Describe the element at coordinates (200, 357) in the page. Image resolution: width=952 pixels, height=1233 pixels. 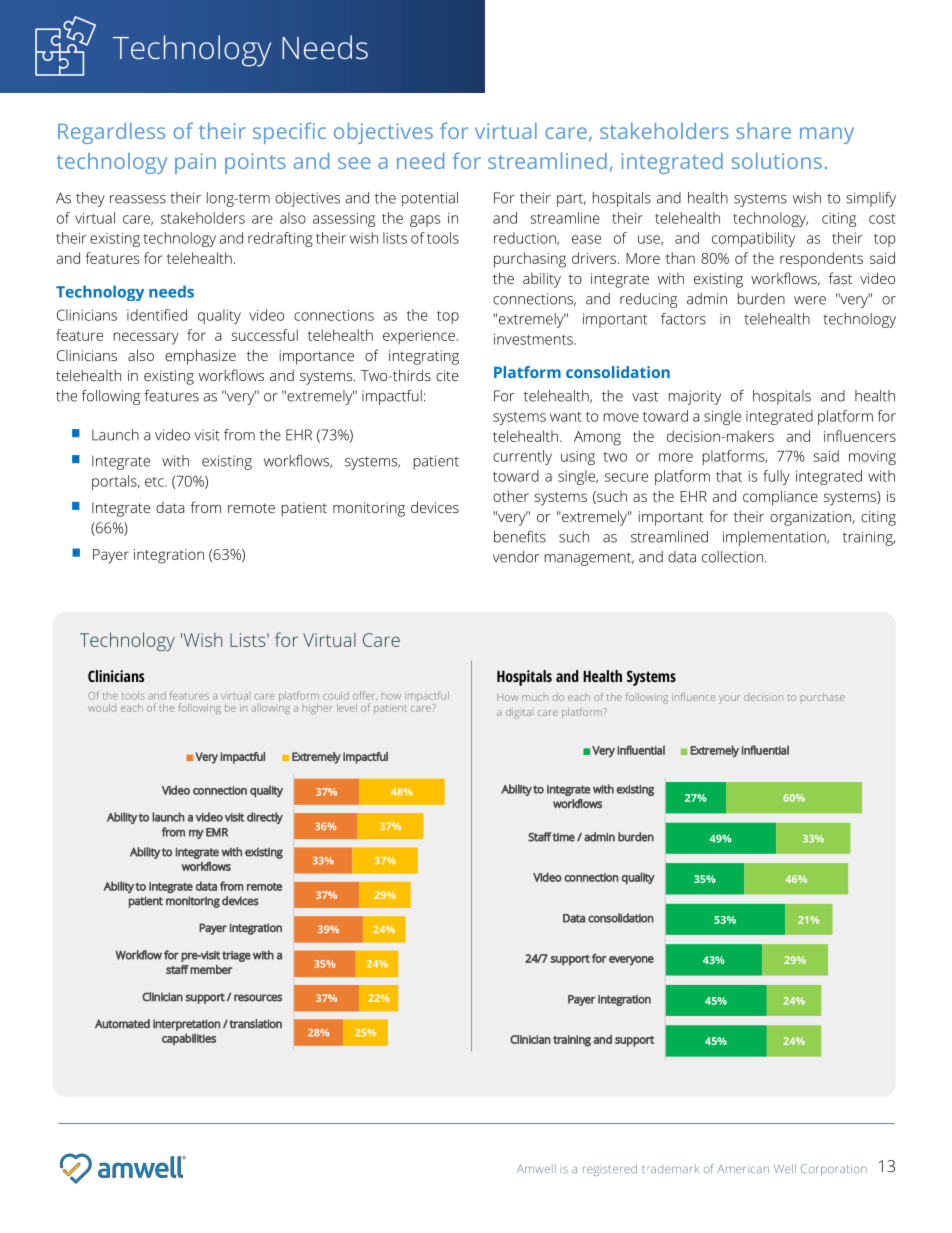
I see `emphasize` at that location.
